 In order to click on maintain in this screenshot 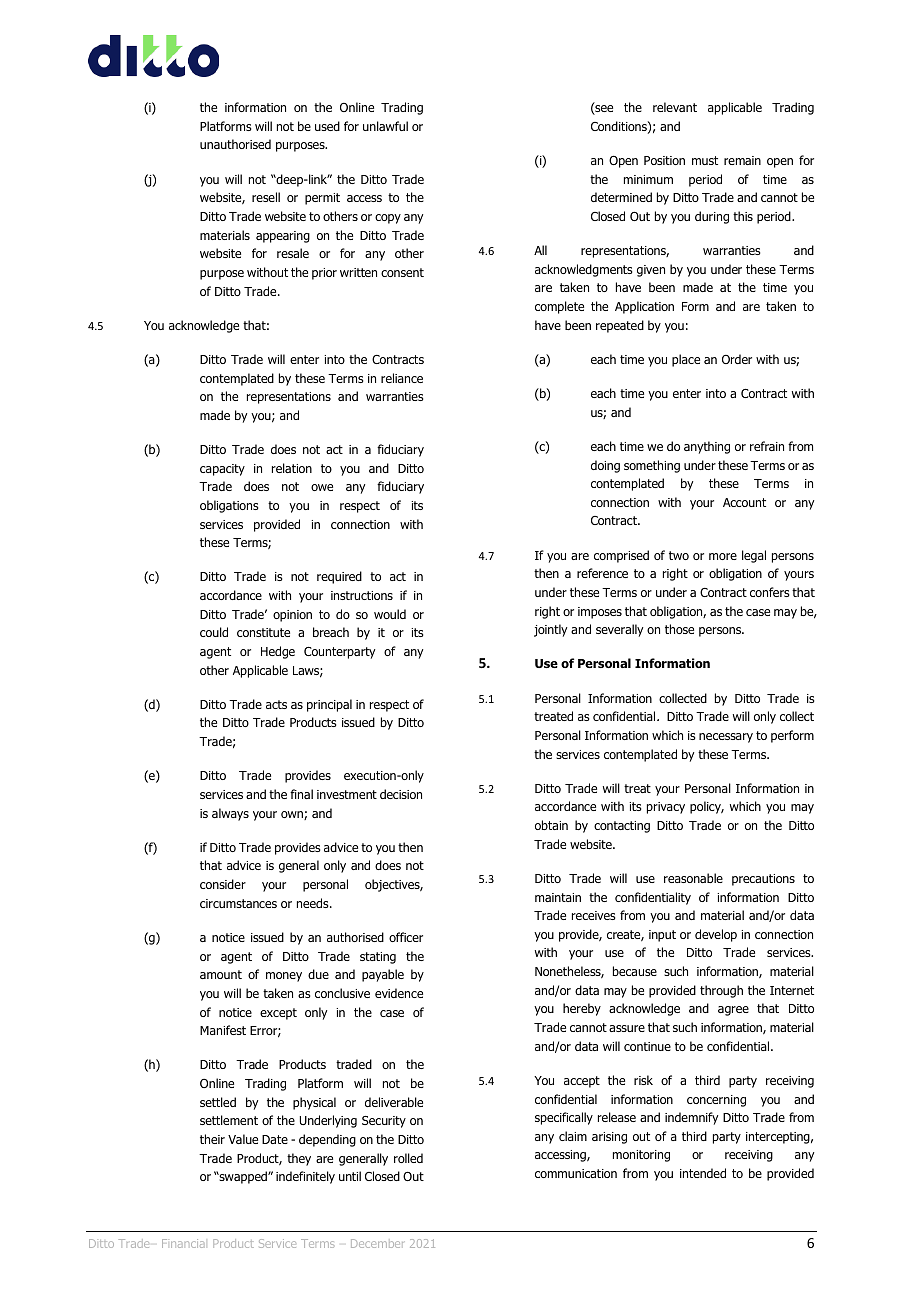, I will do `click(558, 897)`.
